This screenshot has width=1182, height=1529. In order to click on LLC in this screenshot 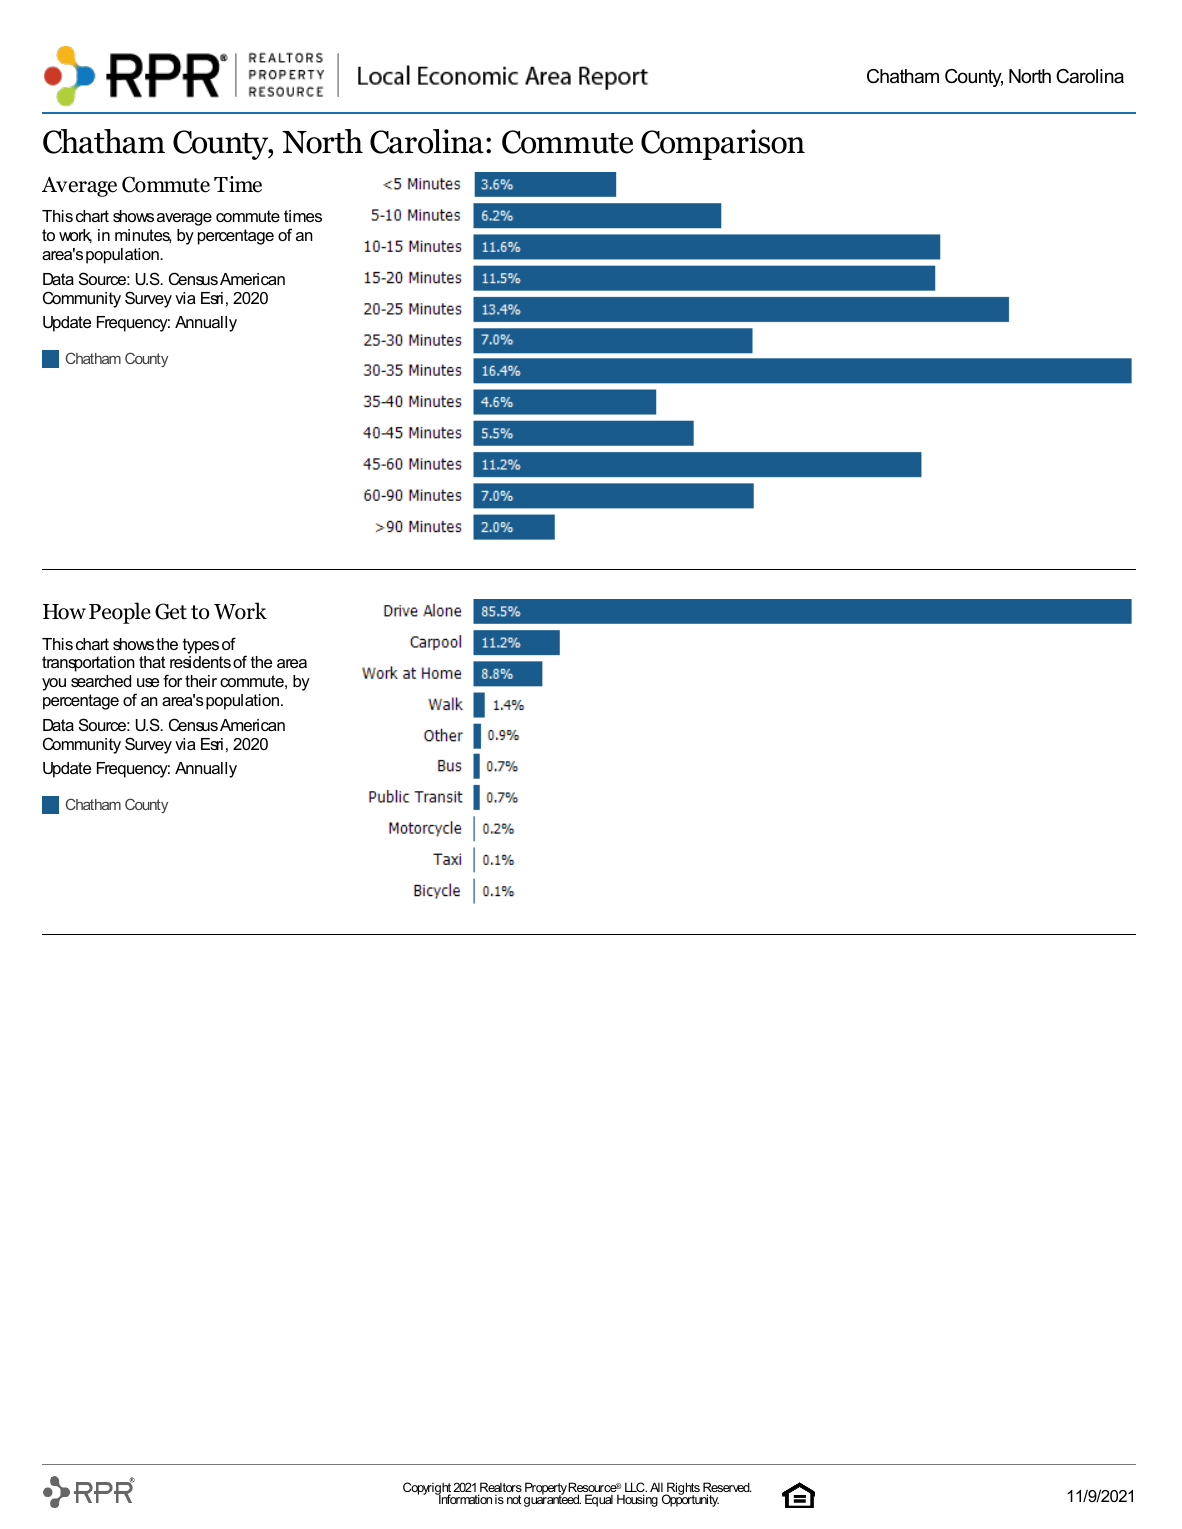, I will do `click(636, 1488)`.
